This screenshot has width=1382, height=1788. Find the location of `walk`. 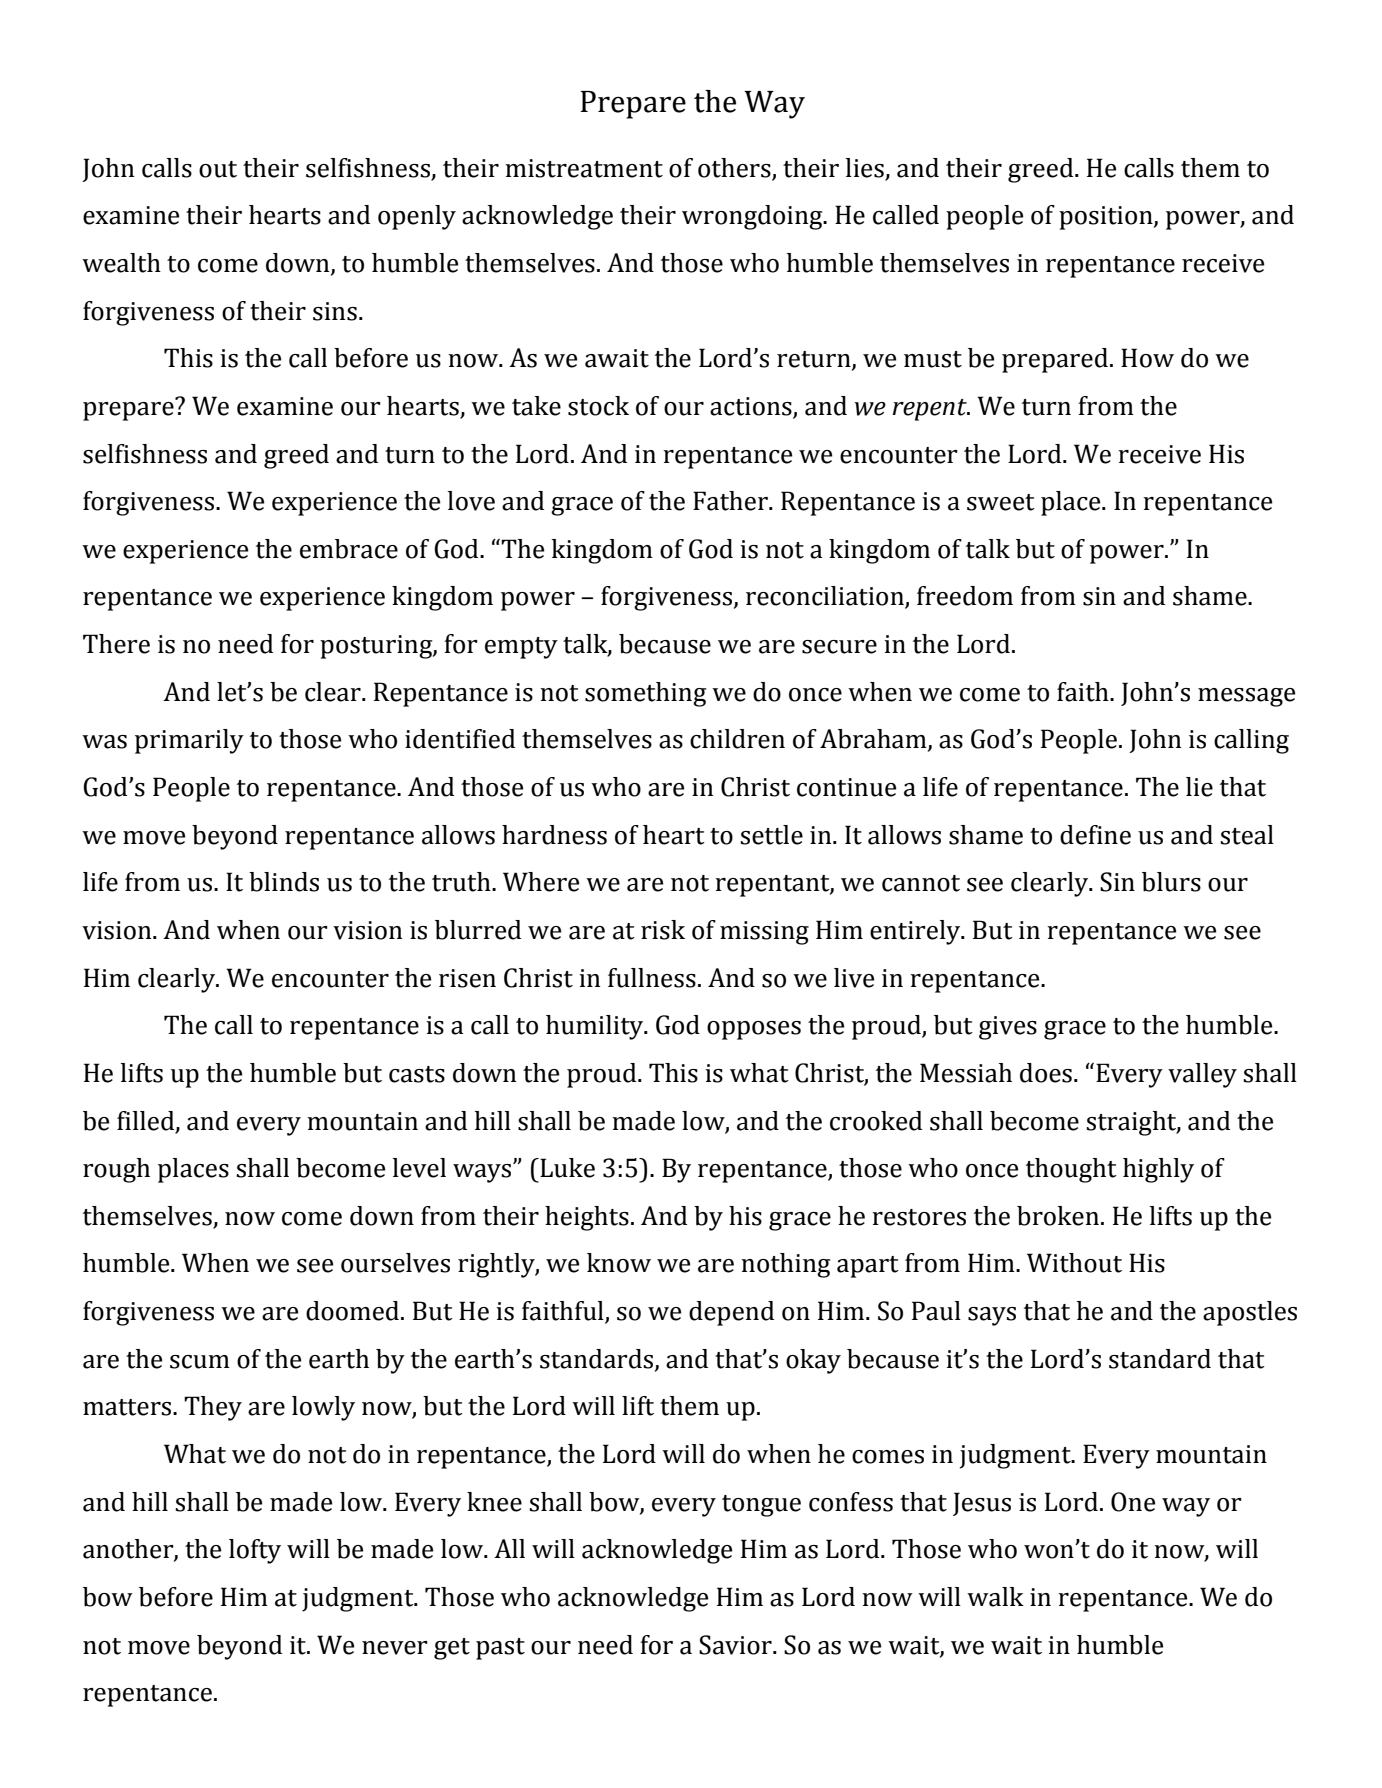

walk is located at coordinates (995, 1597).
